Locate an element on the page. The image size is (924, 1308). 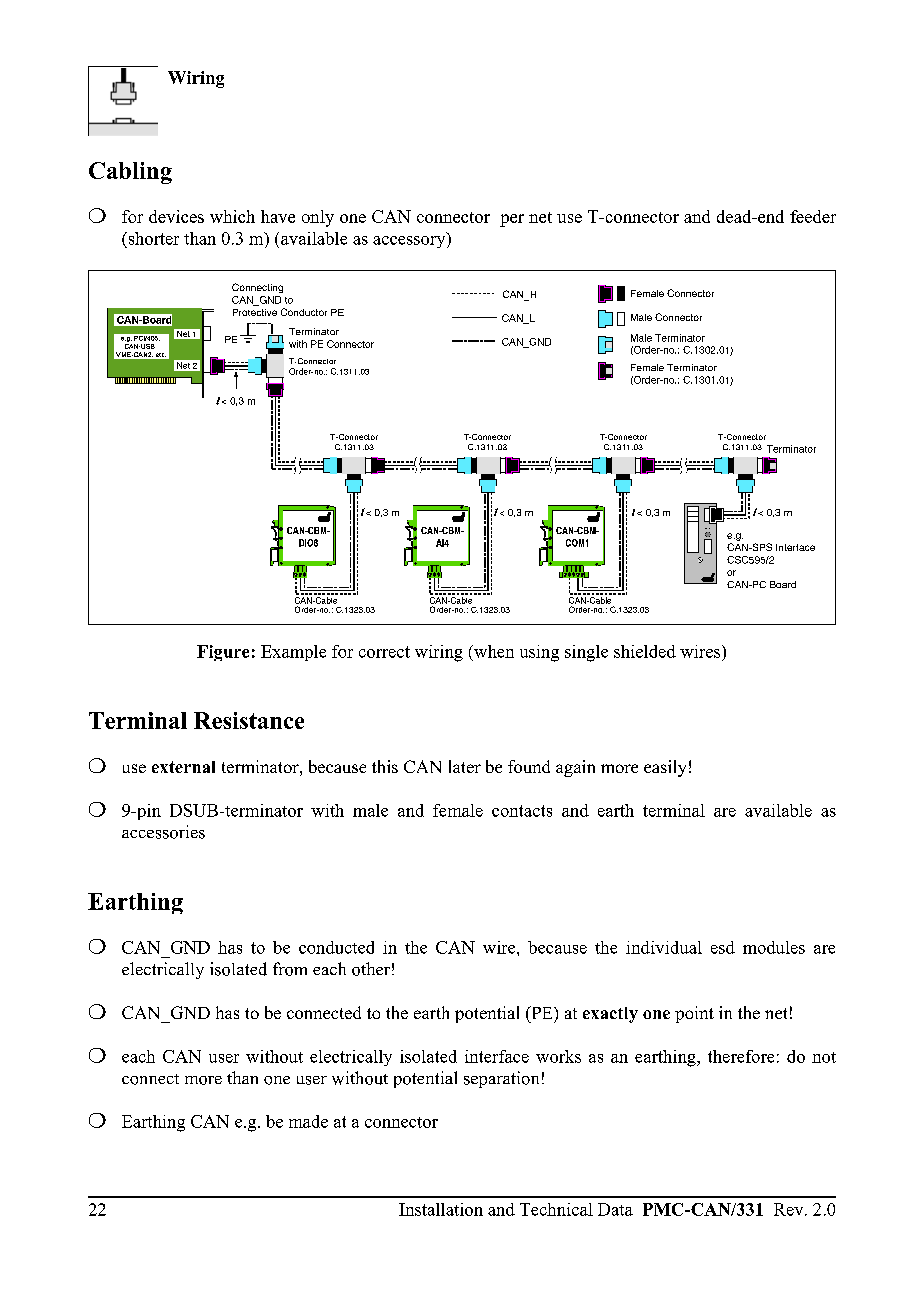
which is located at coordinates (232, 216).
